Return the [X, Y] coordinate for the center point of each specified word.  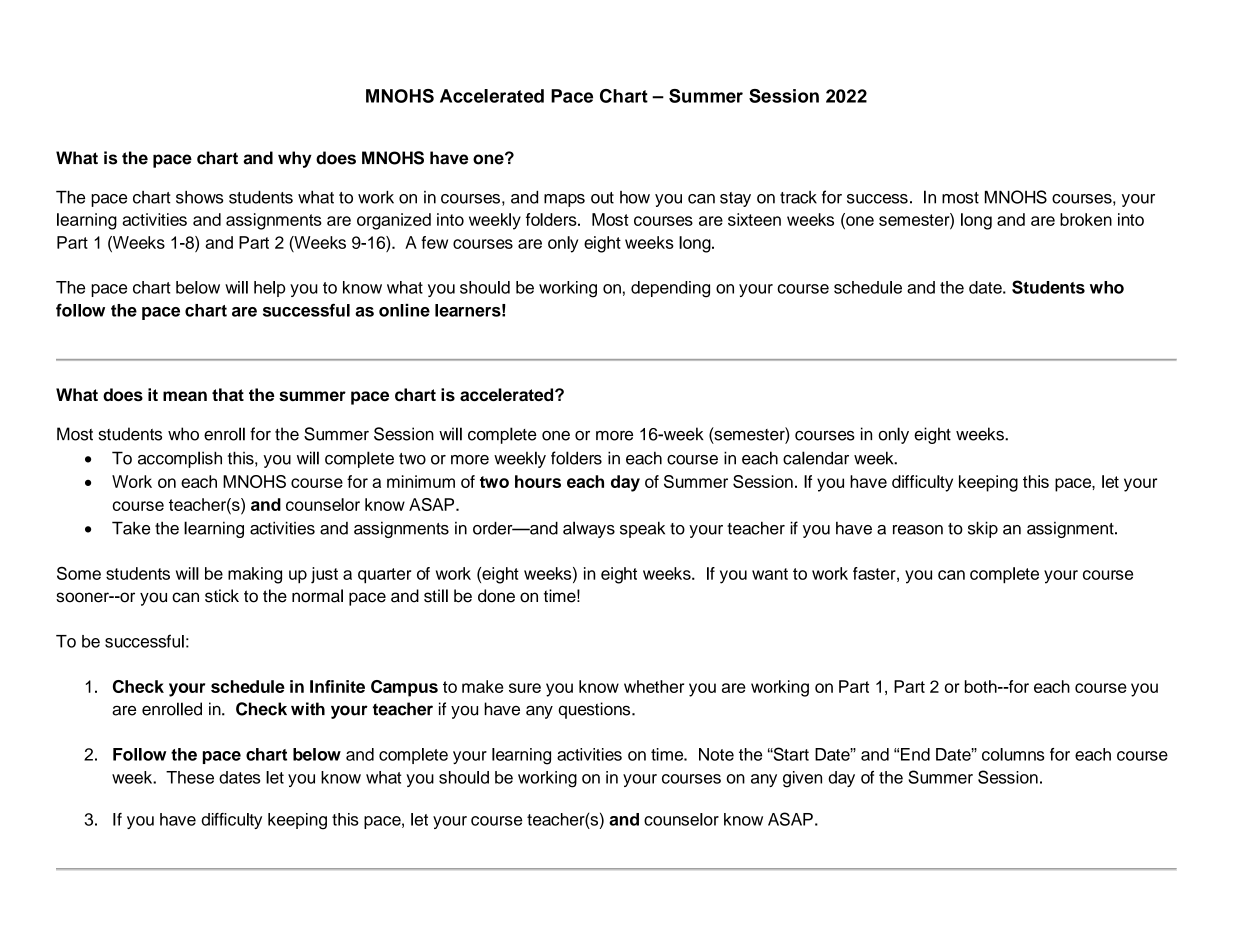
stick [222, 596]
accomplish [180, 459]
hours [538, 481]
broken [1086, 219]
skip [983, 529]
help [269, 289]
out [602, 198]
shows [200, 197]
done [496, 596]
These [190, 777]
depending [670, 289]
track [798, 197]
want [770, 574]
